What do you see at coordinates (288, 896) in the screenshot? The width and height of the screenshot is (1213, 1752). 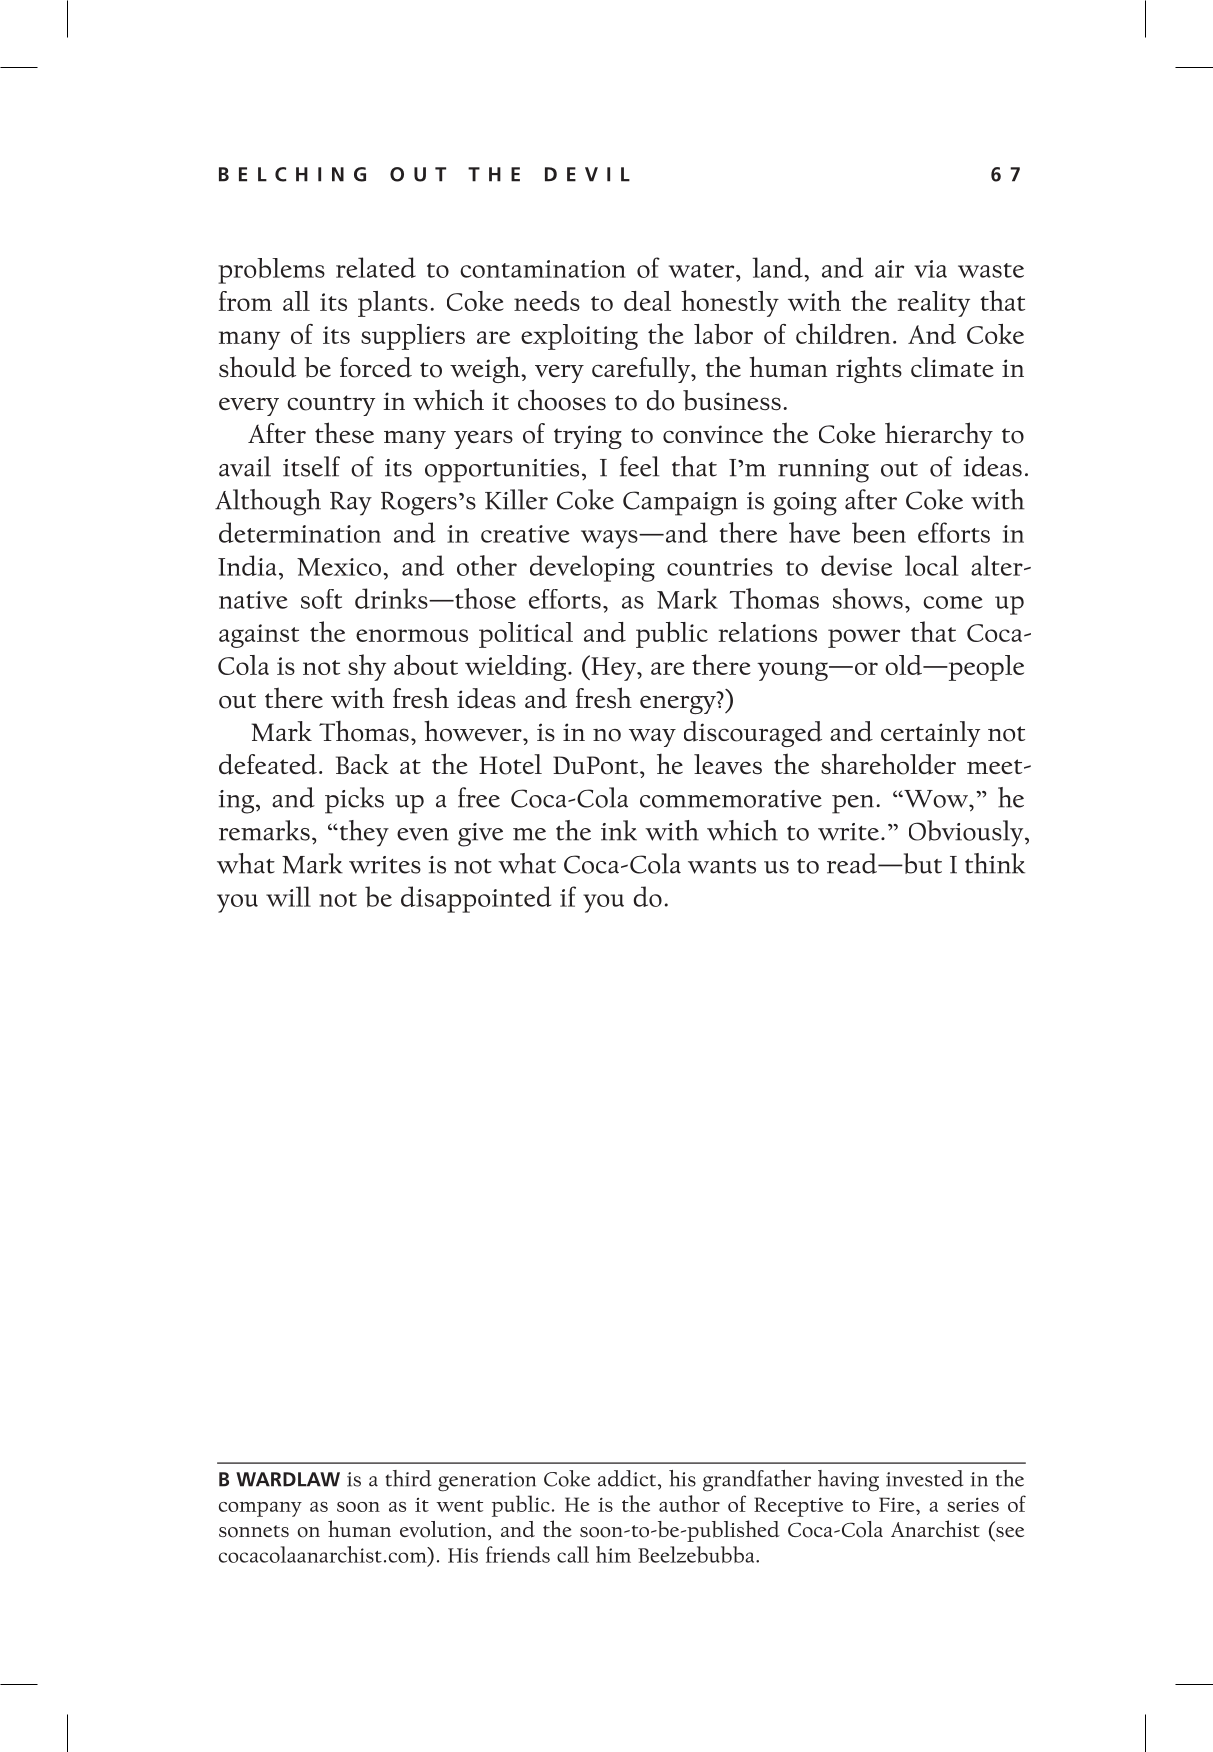 I see `will` at bounding box center [288, 896].
